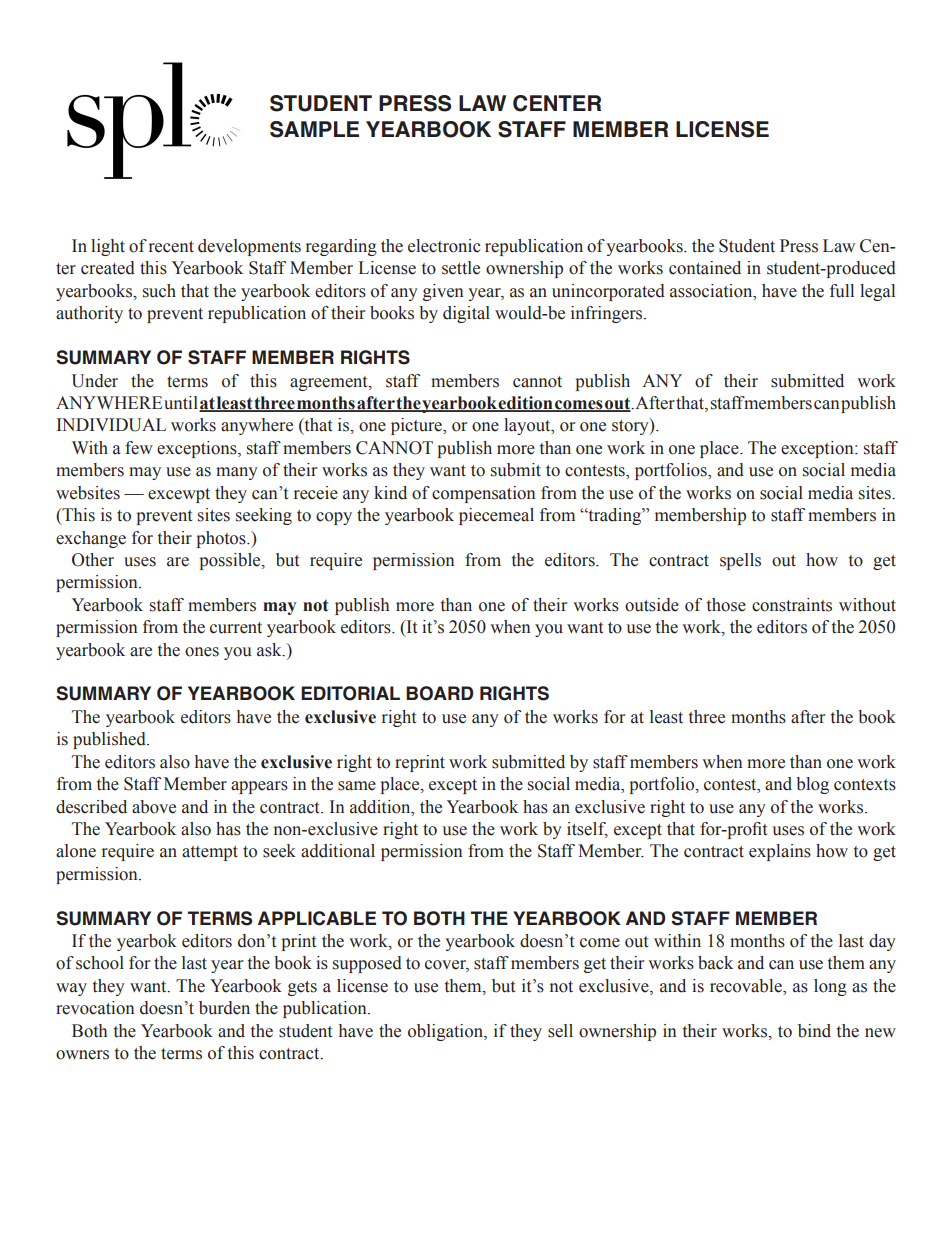 The image size is (952, 1233). What do you see at coordinates (231, 561) in the screenshot?
I see `possible` at bounding box center [231, 561].
